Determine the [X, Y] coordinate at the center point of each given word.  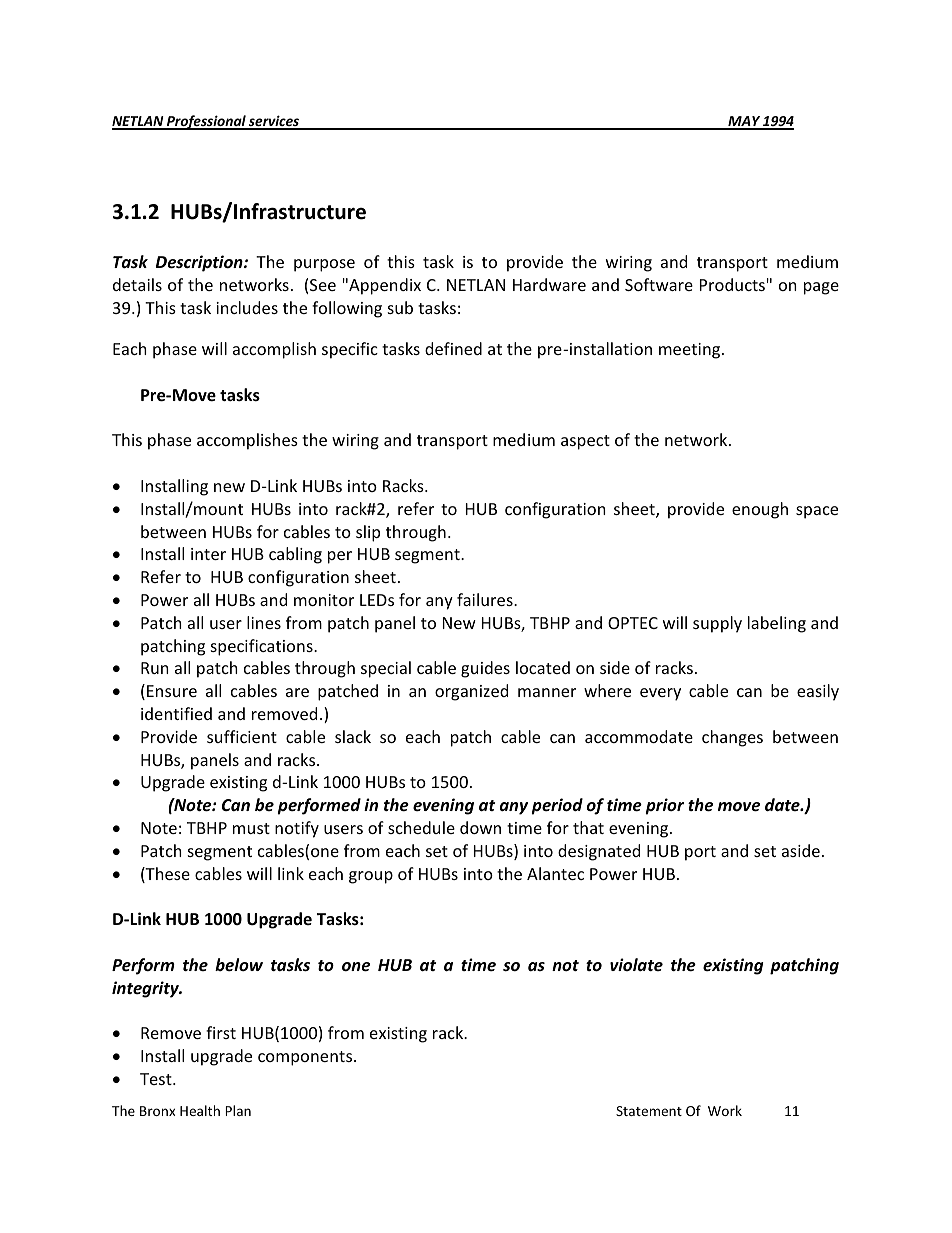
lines [264, 622]
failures [486, 599]
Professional [206, 122]
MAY [744, 122]
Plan [238, 1110]
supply [717, 624]
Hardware [549, 284]
